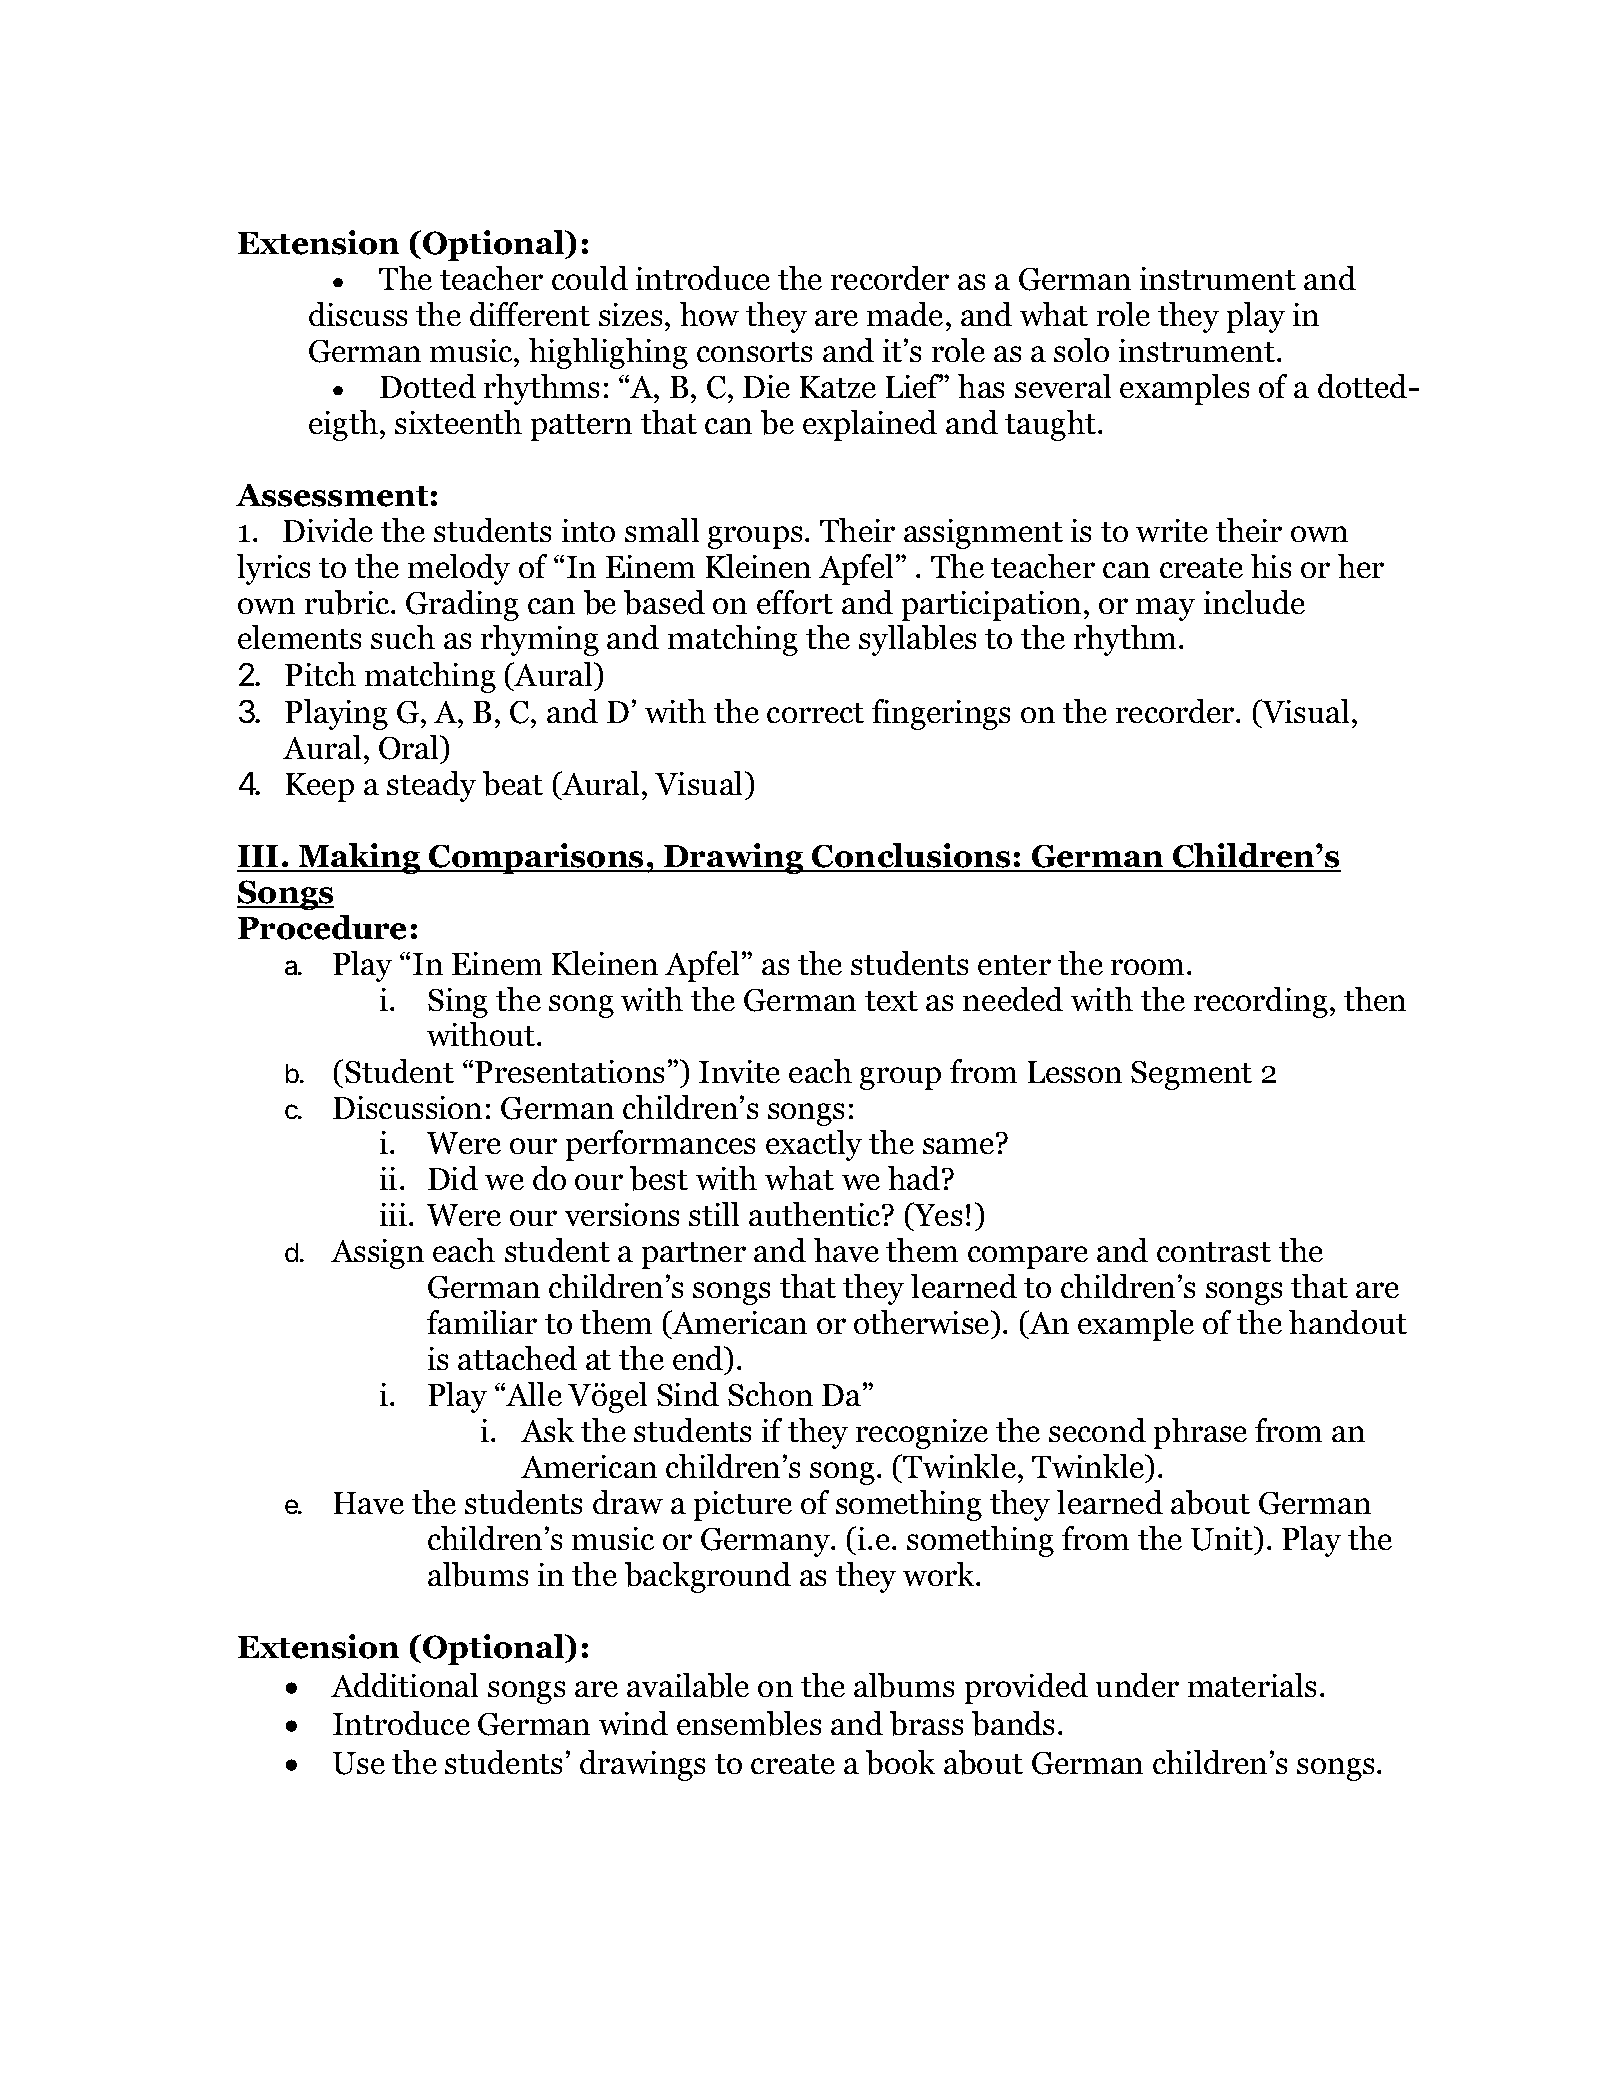 The image size is (1614, 2088). What do you see at coordinates (530, 314) in the screenshot?
I see `different` at bounding box center [530, 314].
